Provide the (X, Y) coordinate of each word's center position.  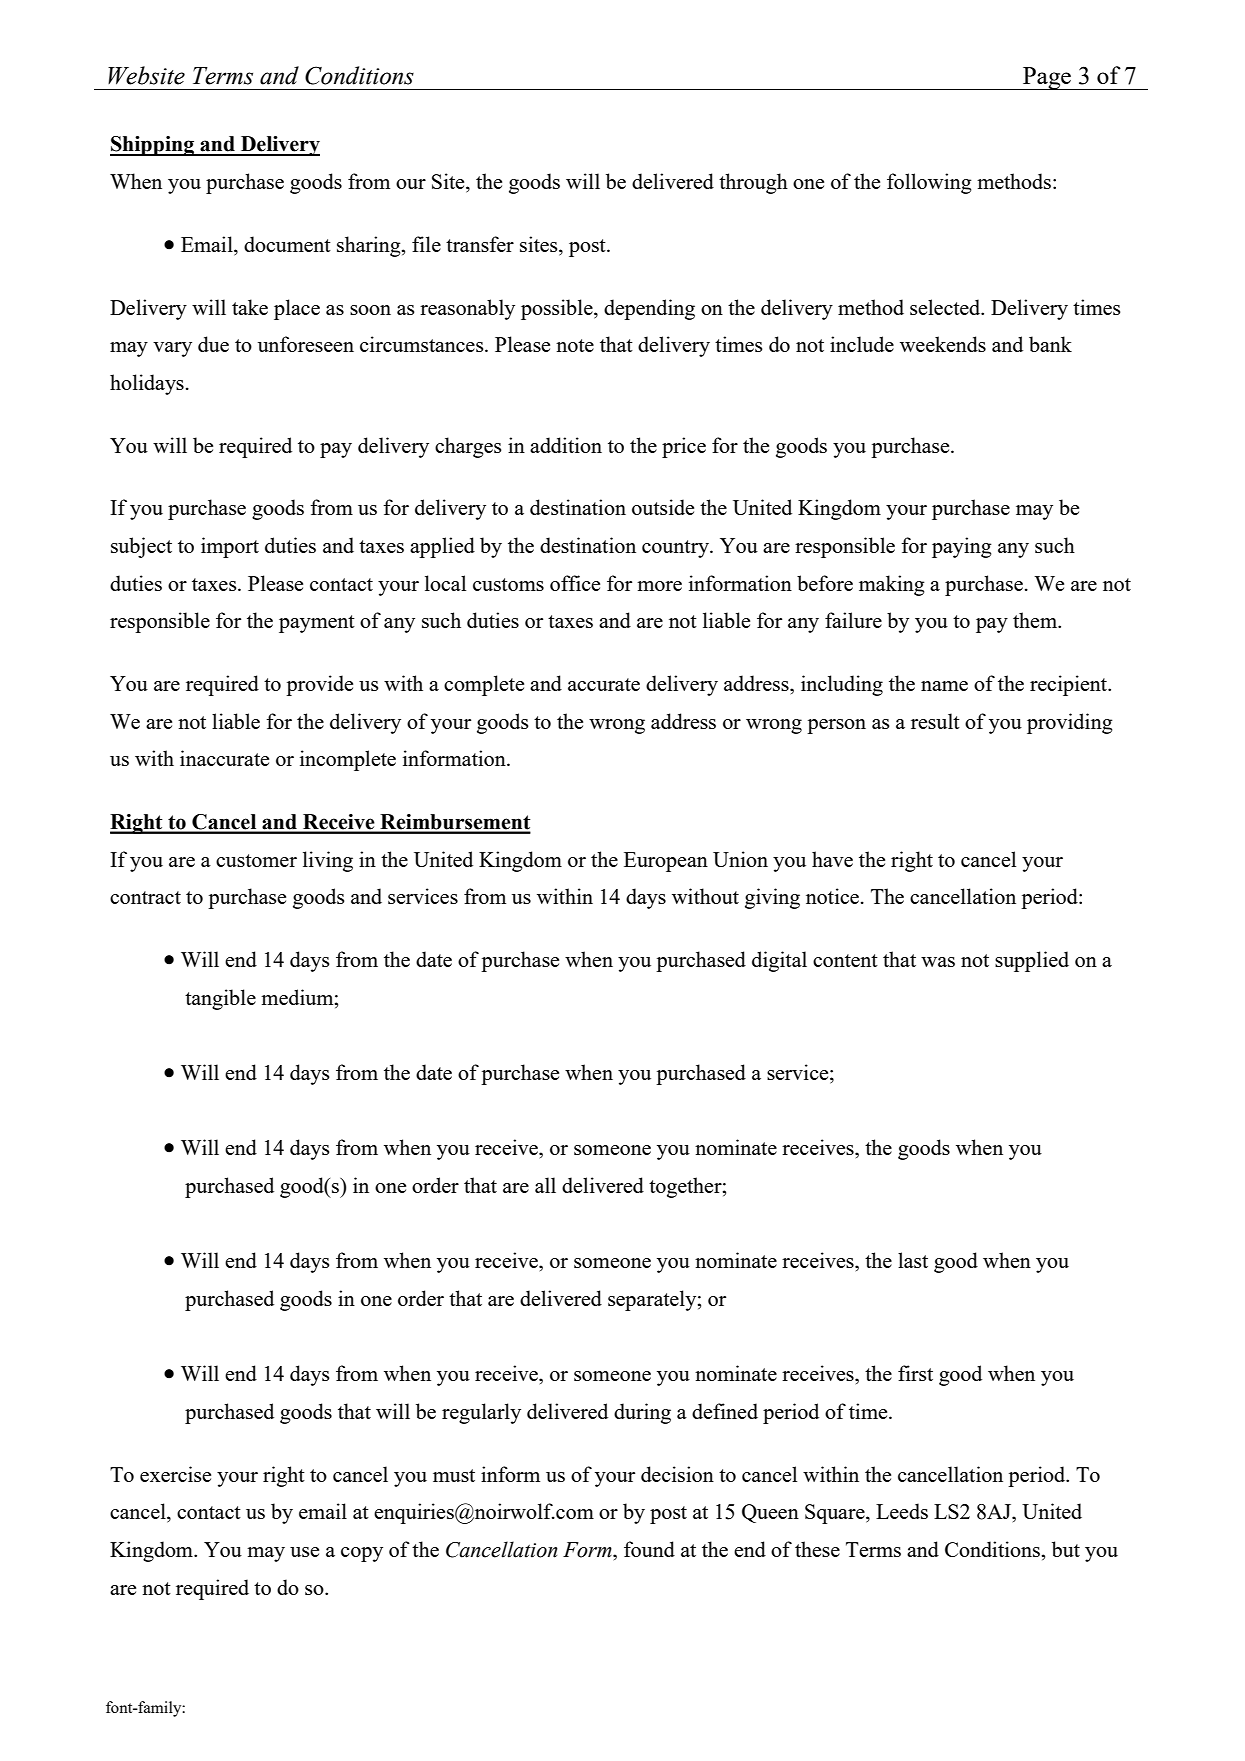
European (666, 862)
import (230, 547)
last (913, 1260)
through (753, 183)
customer (256, 860)
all (545, 1185)
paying (962, 547)
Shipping (153, 146)
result (935, 721)
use (304, 1552)
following (929, 183)
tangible (220, 999)
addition (566, 445)
